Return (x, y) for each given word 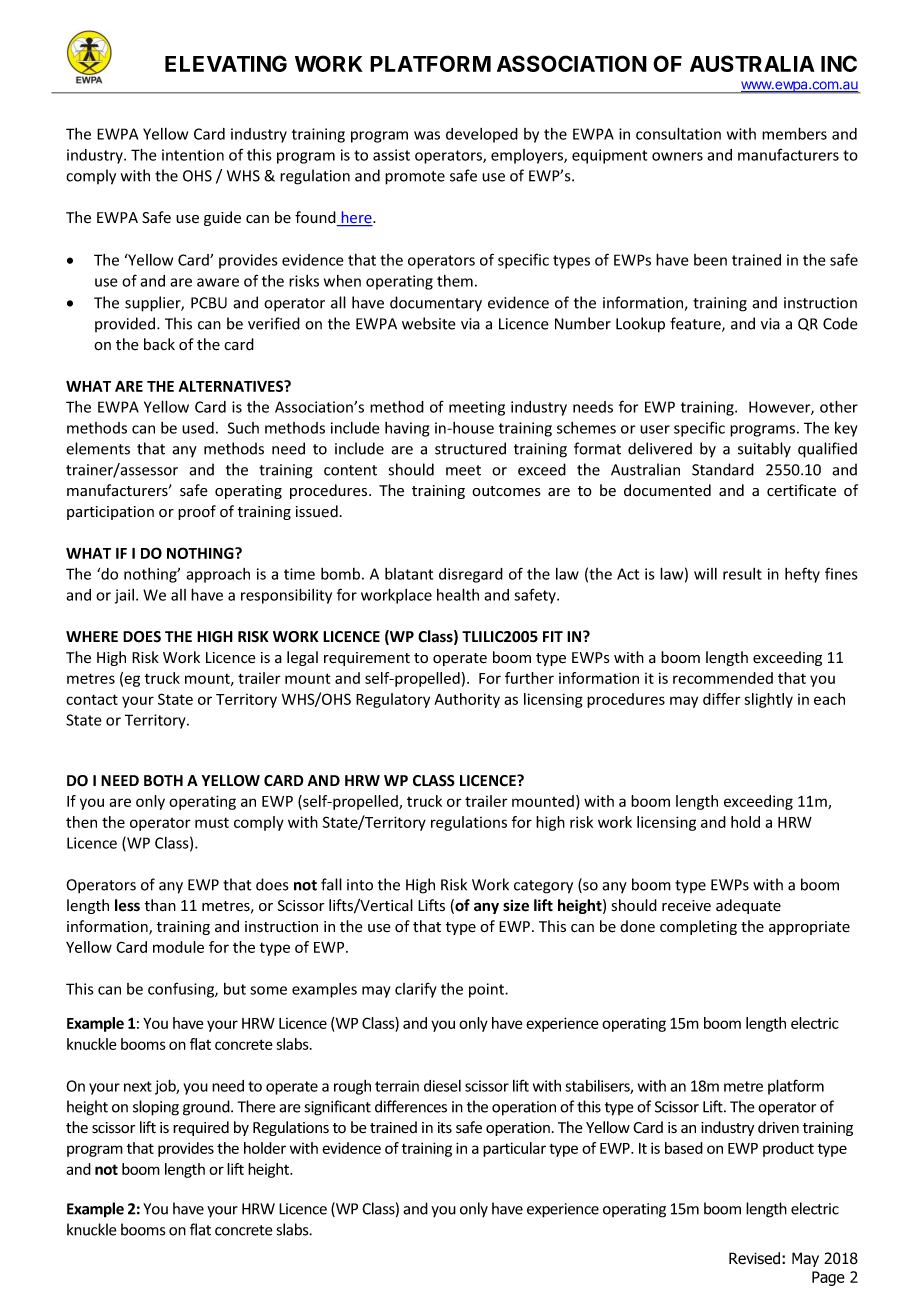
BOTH (163, 781)
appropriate (809, 928)
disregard (471, 575)
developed (482, 135)
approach (218, 575)
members (794, 133)
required (201, 1128)
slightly (768, 700)
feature (696, 324)
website (429, 323)
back (159, 344)
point (487, 990)
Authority (467, 700)
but (235, 989)
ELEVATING (226, 63)
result (742, 574)
